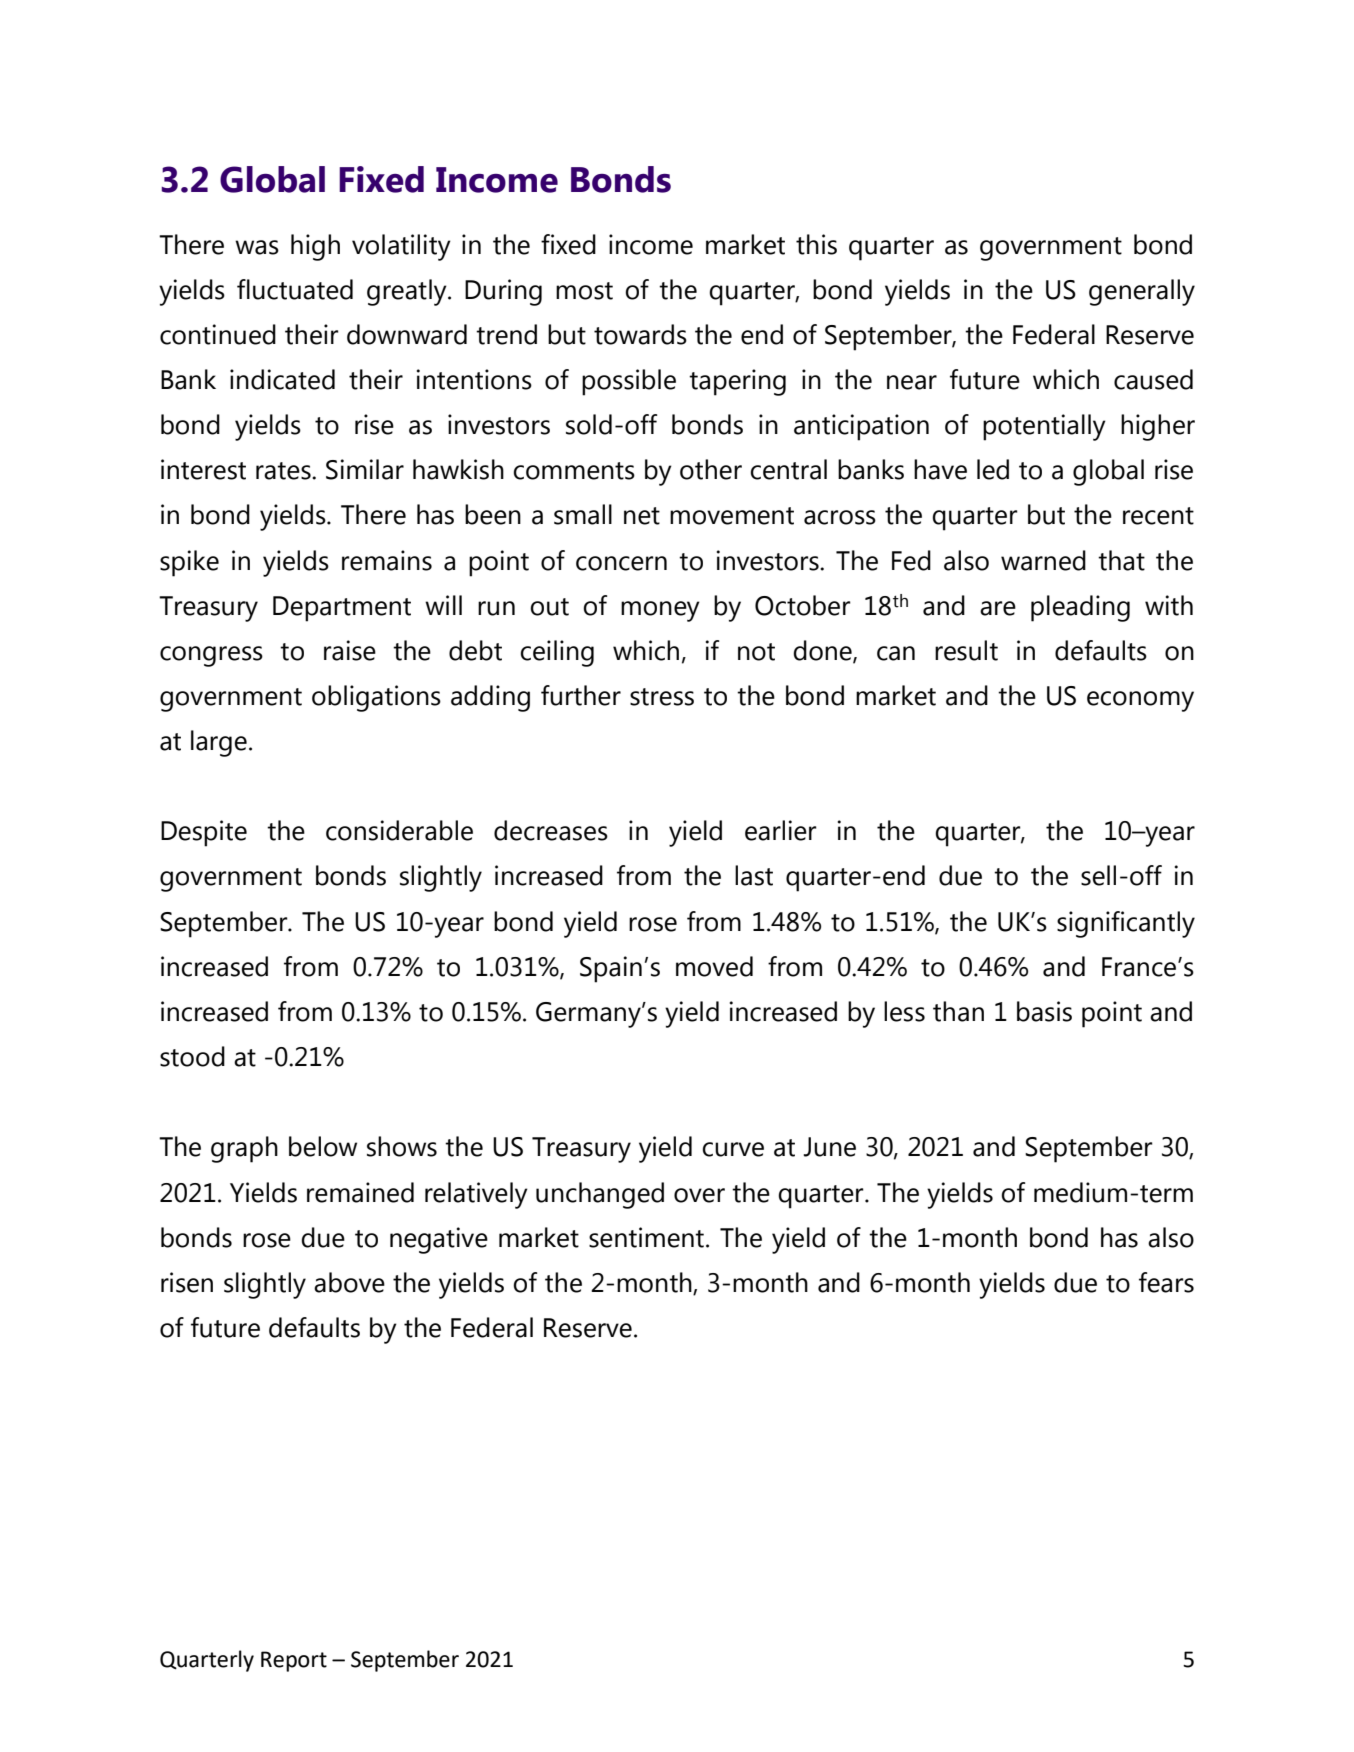 The width and height of the document is (1354, 1752). What do you see at coordinates (640, 334) in the document?
I see `towards` at bounding box center [640, 334].
